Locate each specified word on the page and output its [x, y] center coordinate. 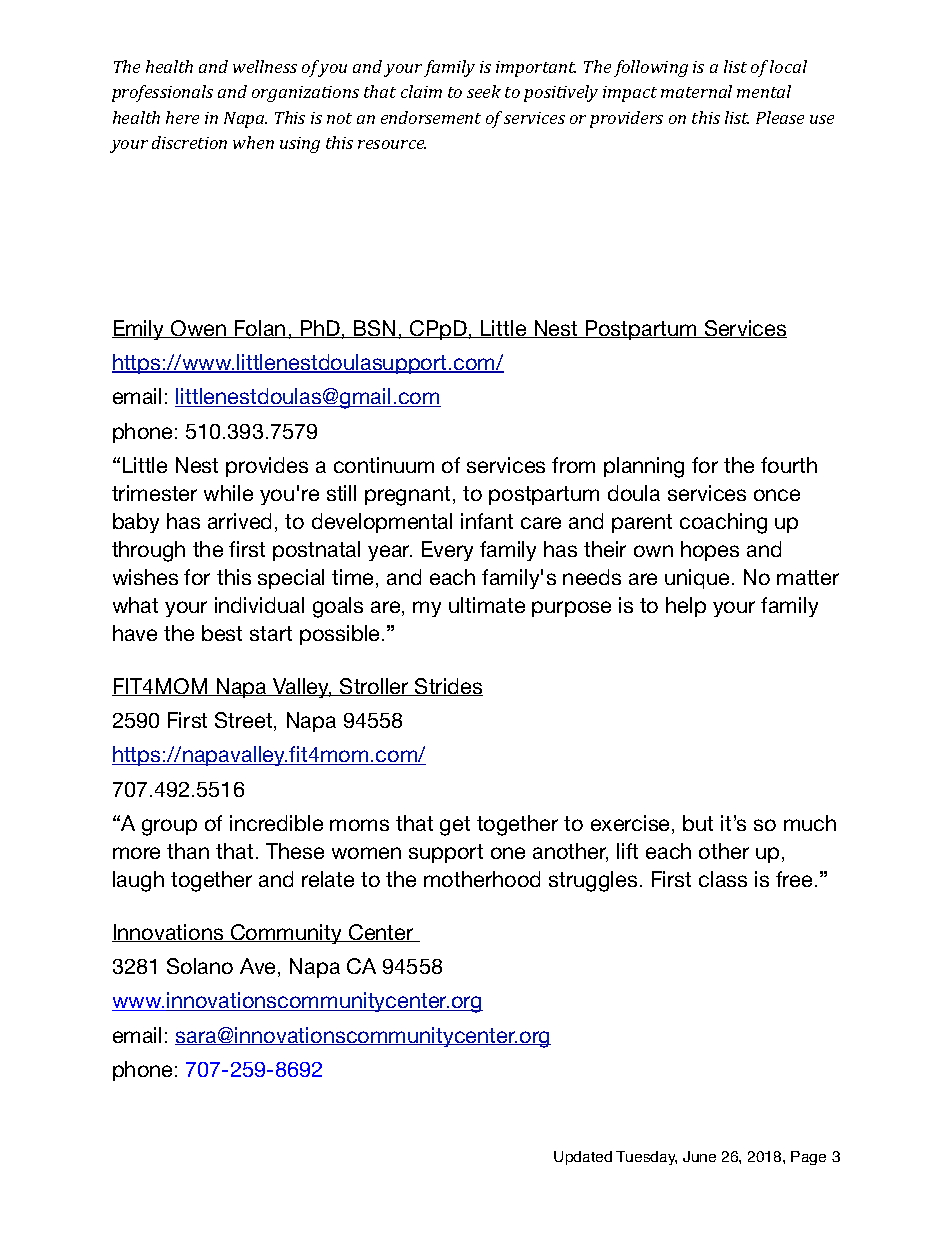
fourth [789, 465]
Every [447, 551]
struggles [593, 881]
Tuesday [646, 1158]
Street [245, 721]
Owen [198, 329]
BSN [375, 329]
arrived [239, 521]
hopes [710, 551]
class [723, 879]
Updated [583, 1158]
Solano [200, 966]
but [698, 823]
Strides [448, 687]
